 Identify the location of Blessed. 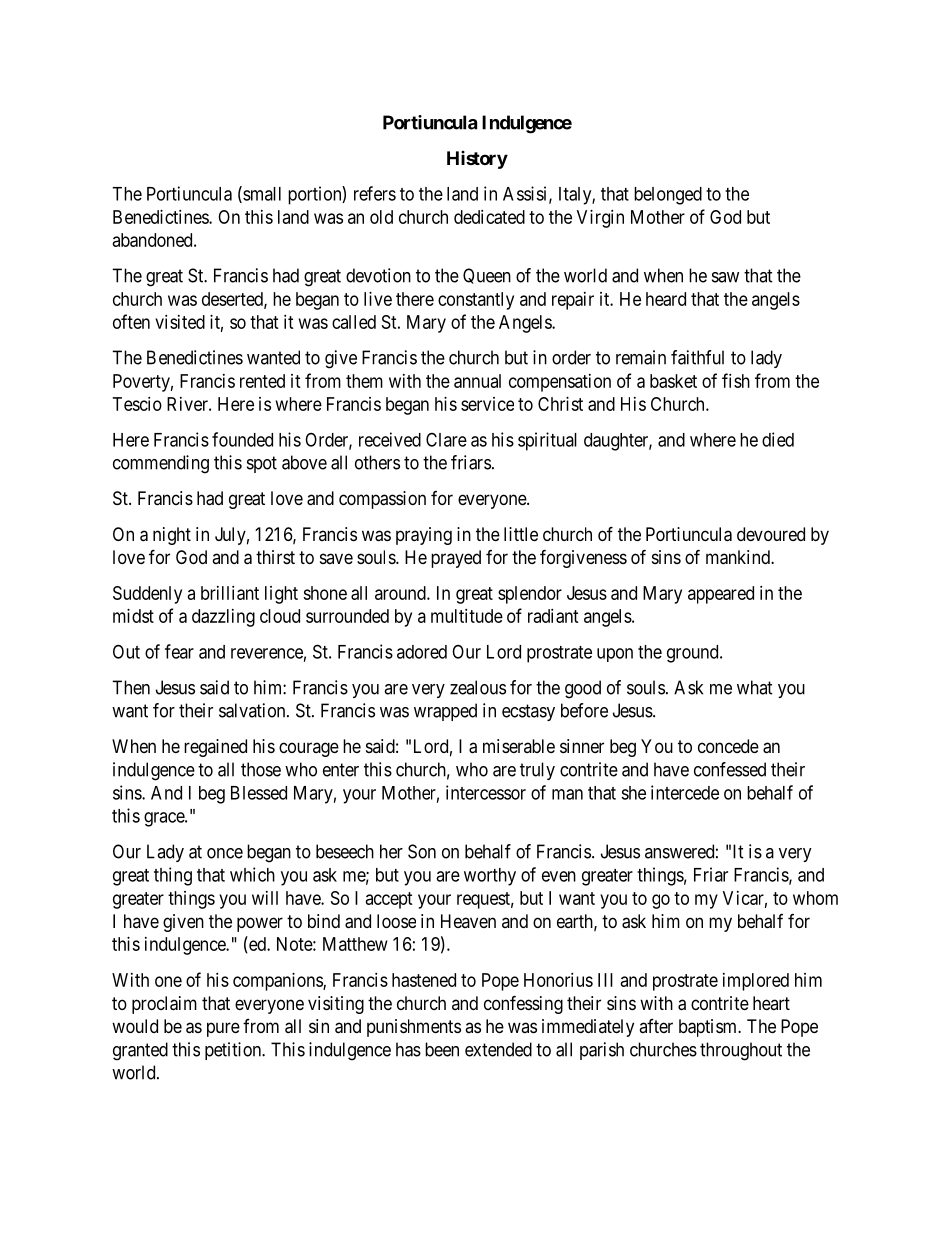
(259, 793).
